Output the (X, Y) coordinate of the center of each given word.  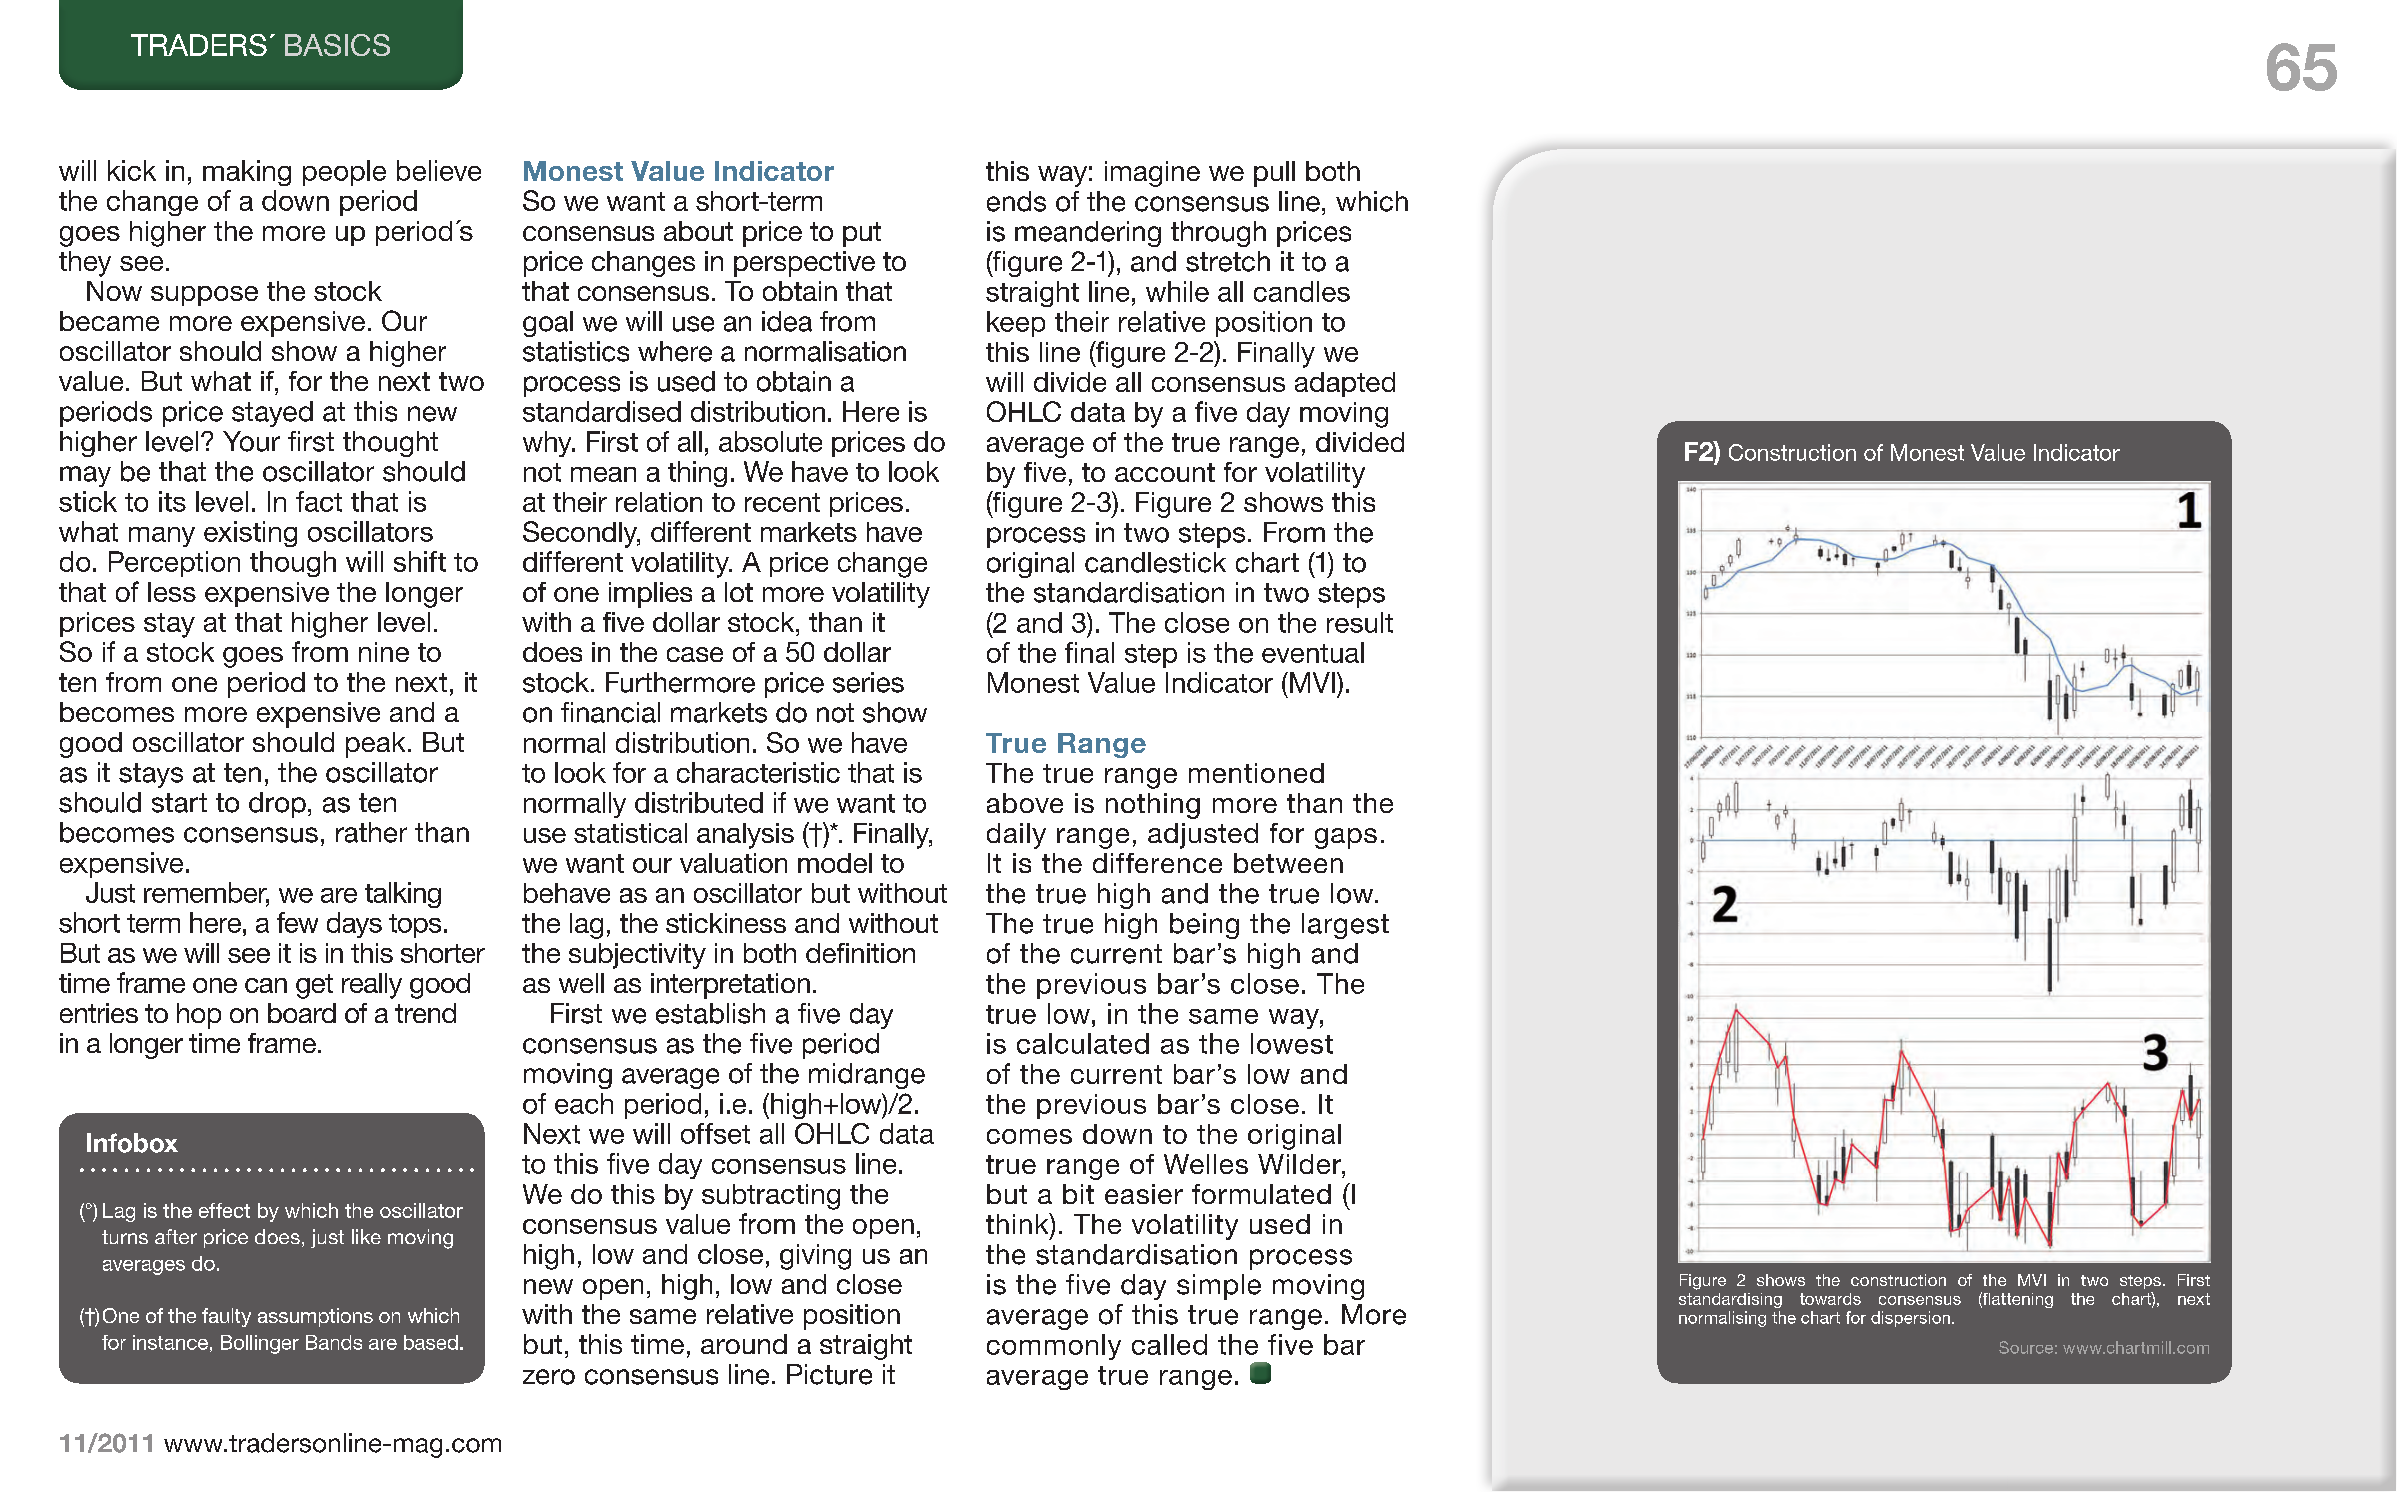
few (297, 922)
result (1360, 622)
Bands (334, 1342)
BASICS (337, 45)
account (1165, 472)
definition (860, 953)
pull (1274, 174)
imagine (1152, 174)
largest (1345, 926)
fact (319, 501)
